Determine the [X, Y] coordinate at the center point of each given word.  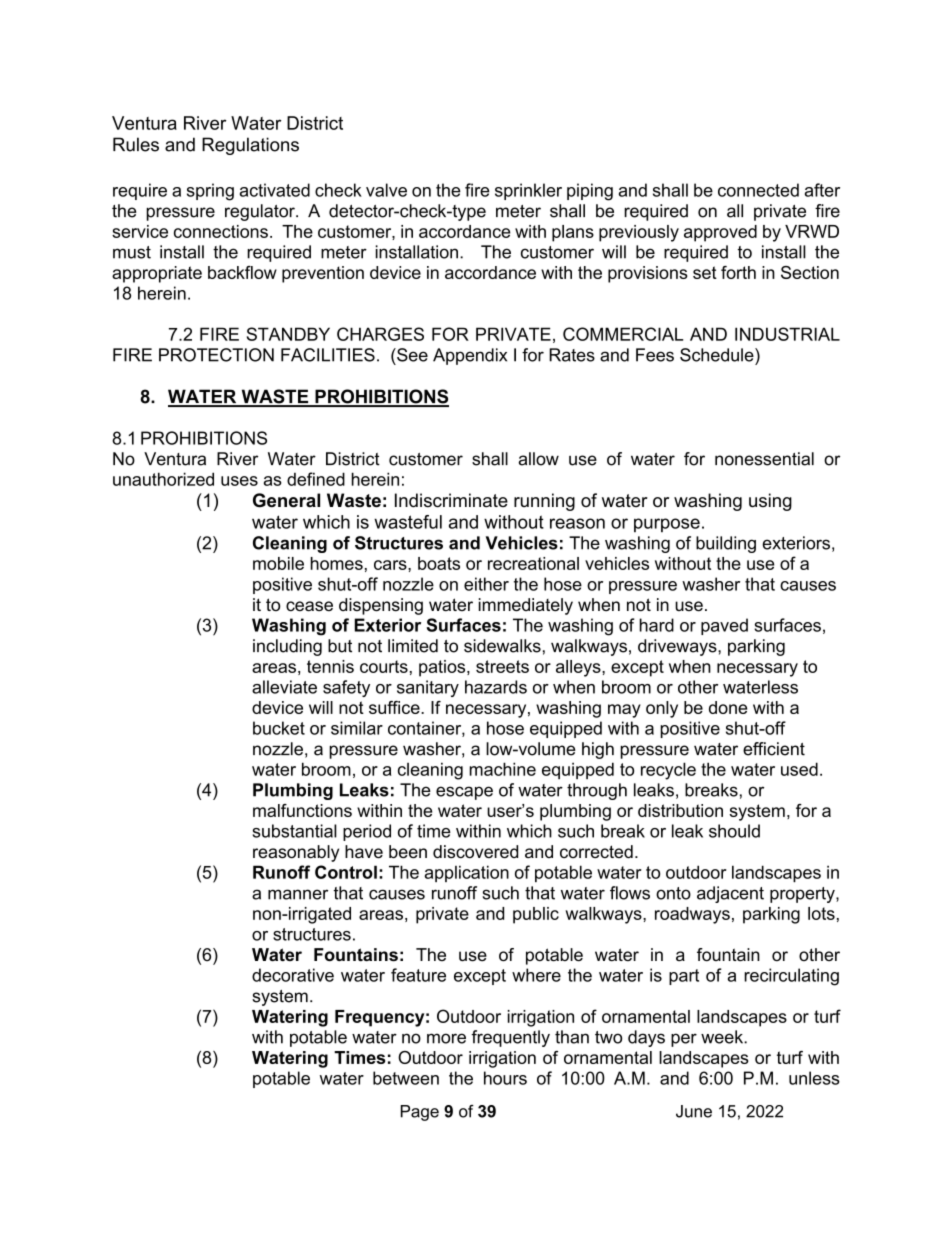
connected [758, 190]
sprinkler [528, 191]
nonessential [764, 459]
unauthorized [163, 479]
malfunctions [302, 810]
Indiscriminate [451, 500]
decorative [293, 975]
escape [464, 793]
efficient [774, 749]
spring [210, 192]
